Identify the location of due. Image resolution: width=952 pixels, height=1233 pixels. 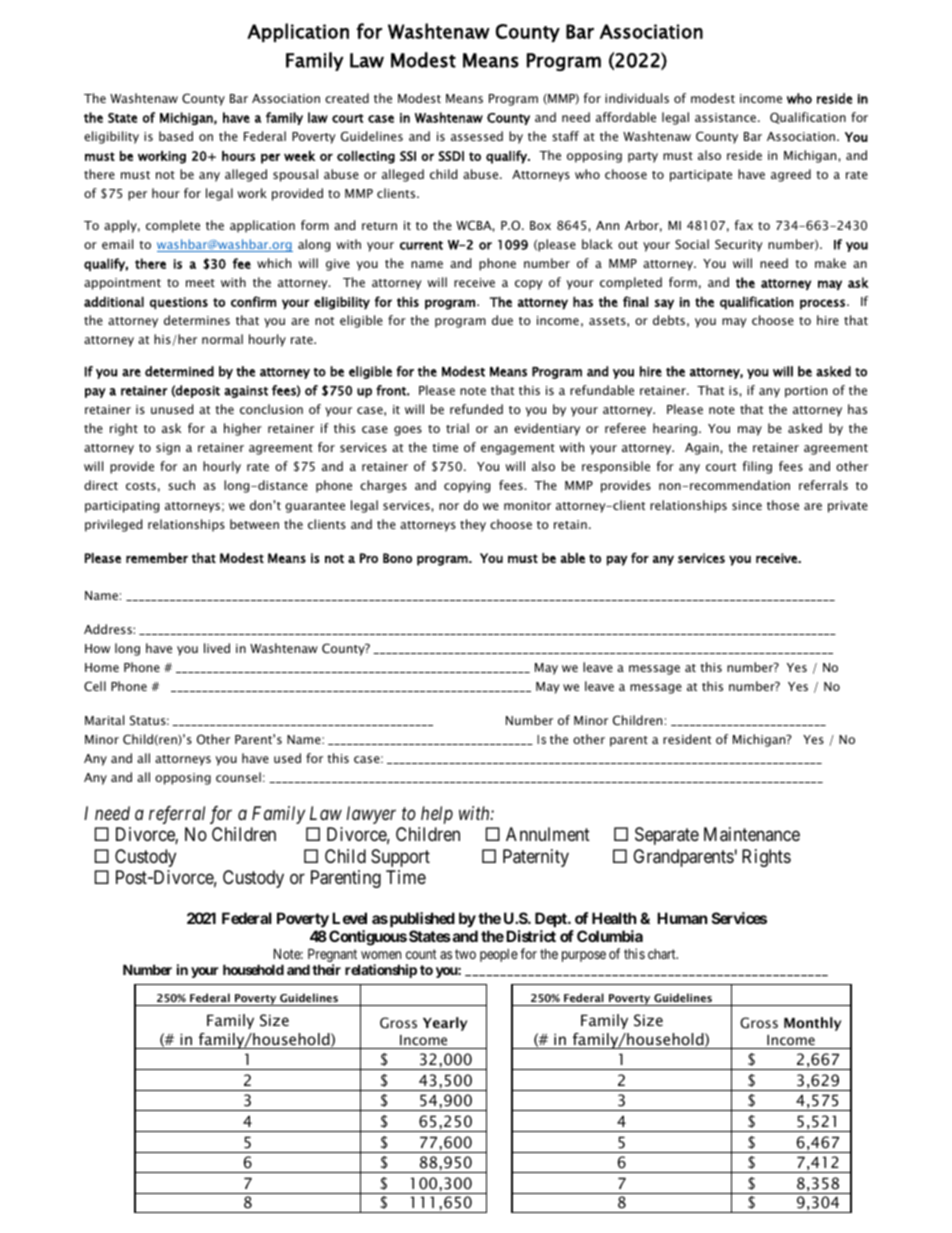
(502, 320).
